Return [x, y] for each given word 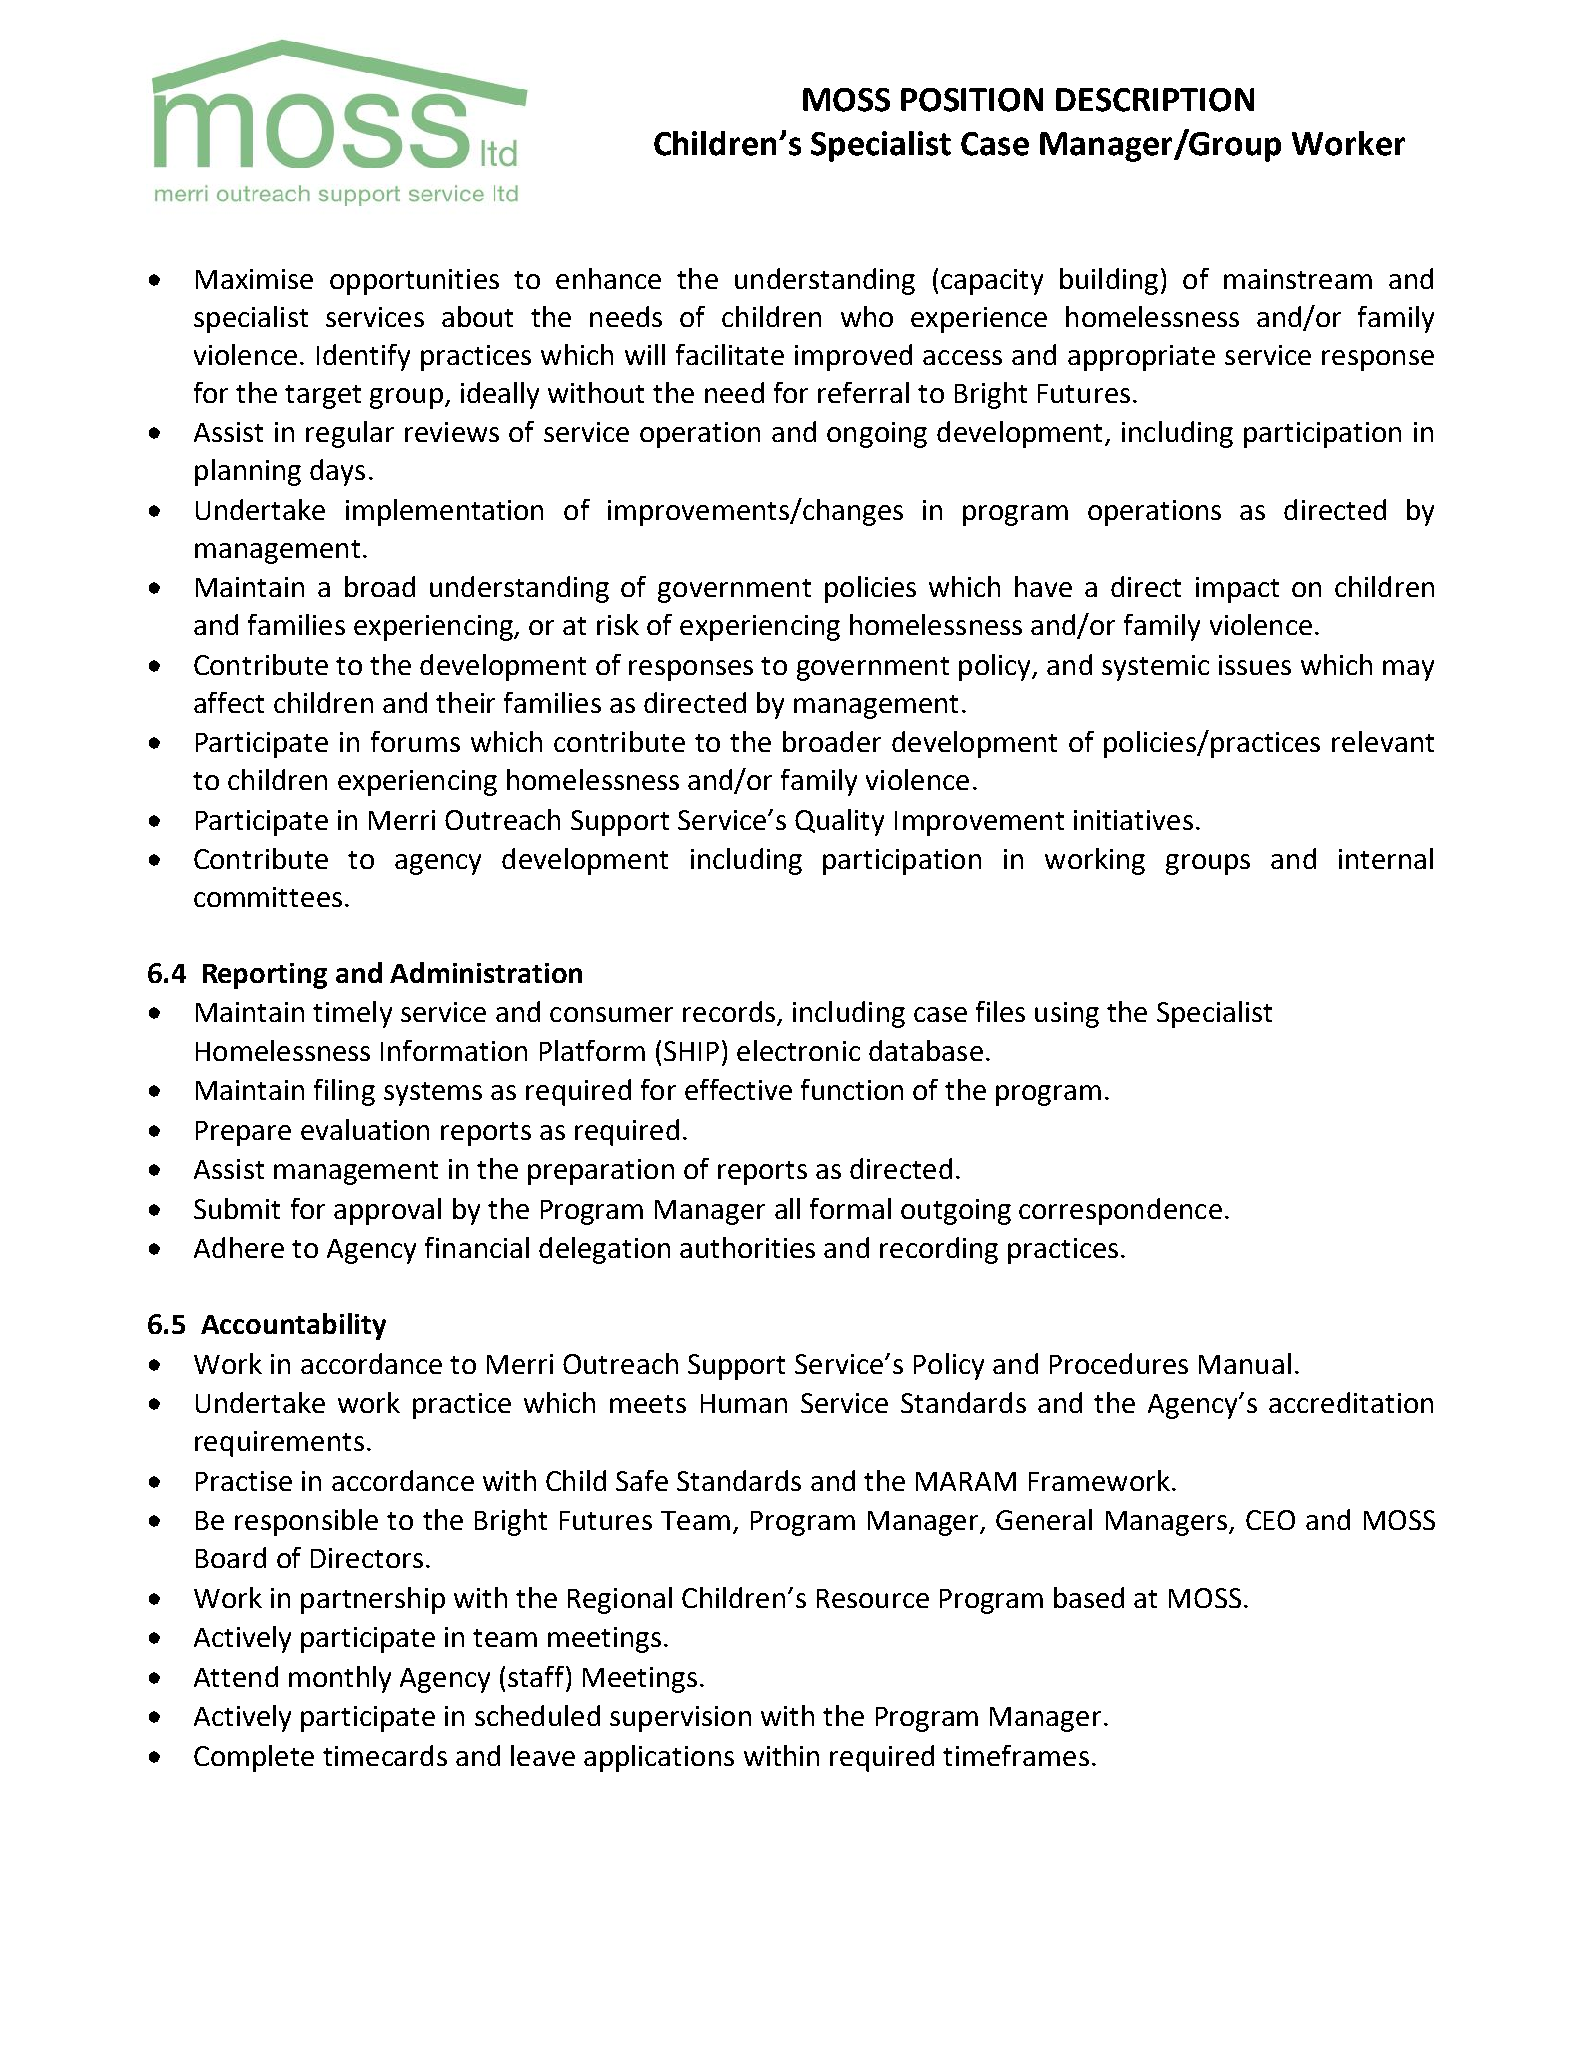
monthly [340, 1679]
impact [1237, 590]
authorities [747, 1247]
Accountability [293, 1326]
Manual [1245, 1363]
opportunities [414, 282]
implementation [444, 512]
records [730, 1013]
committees [268, 897]
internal [1386, 858]
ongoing [877, 435]
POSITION [972, 100]
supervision [680, 1719]
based [1089, 1597]
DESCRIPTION [1155, 100]
